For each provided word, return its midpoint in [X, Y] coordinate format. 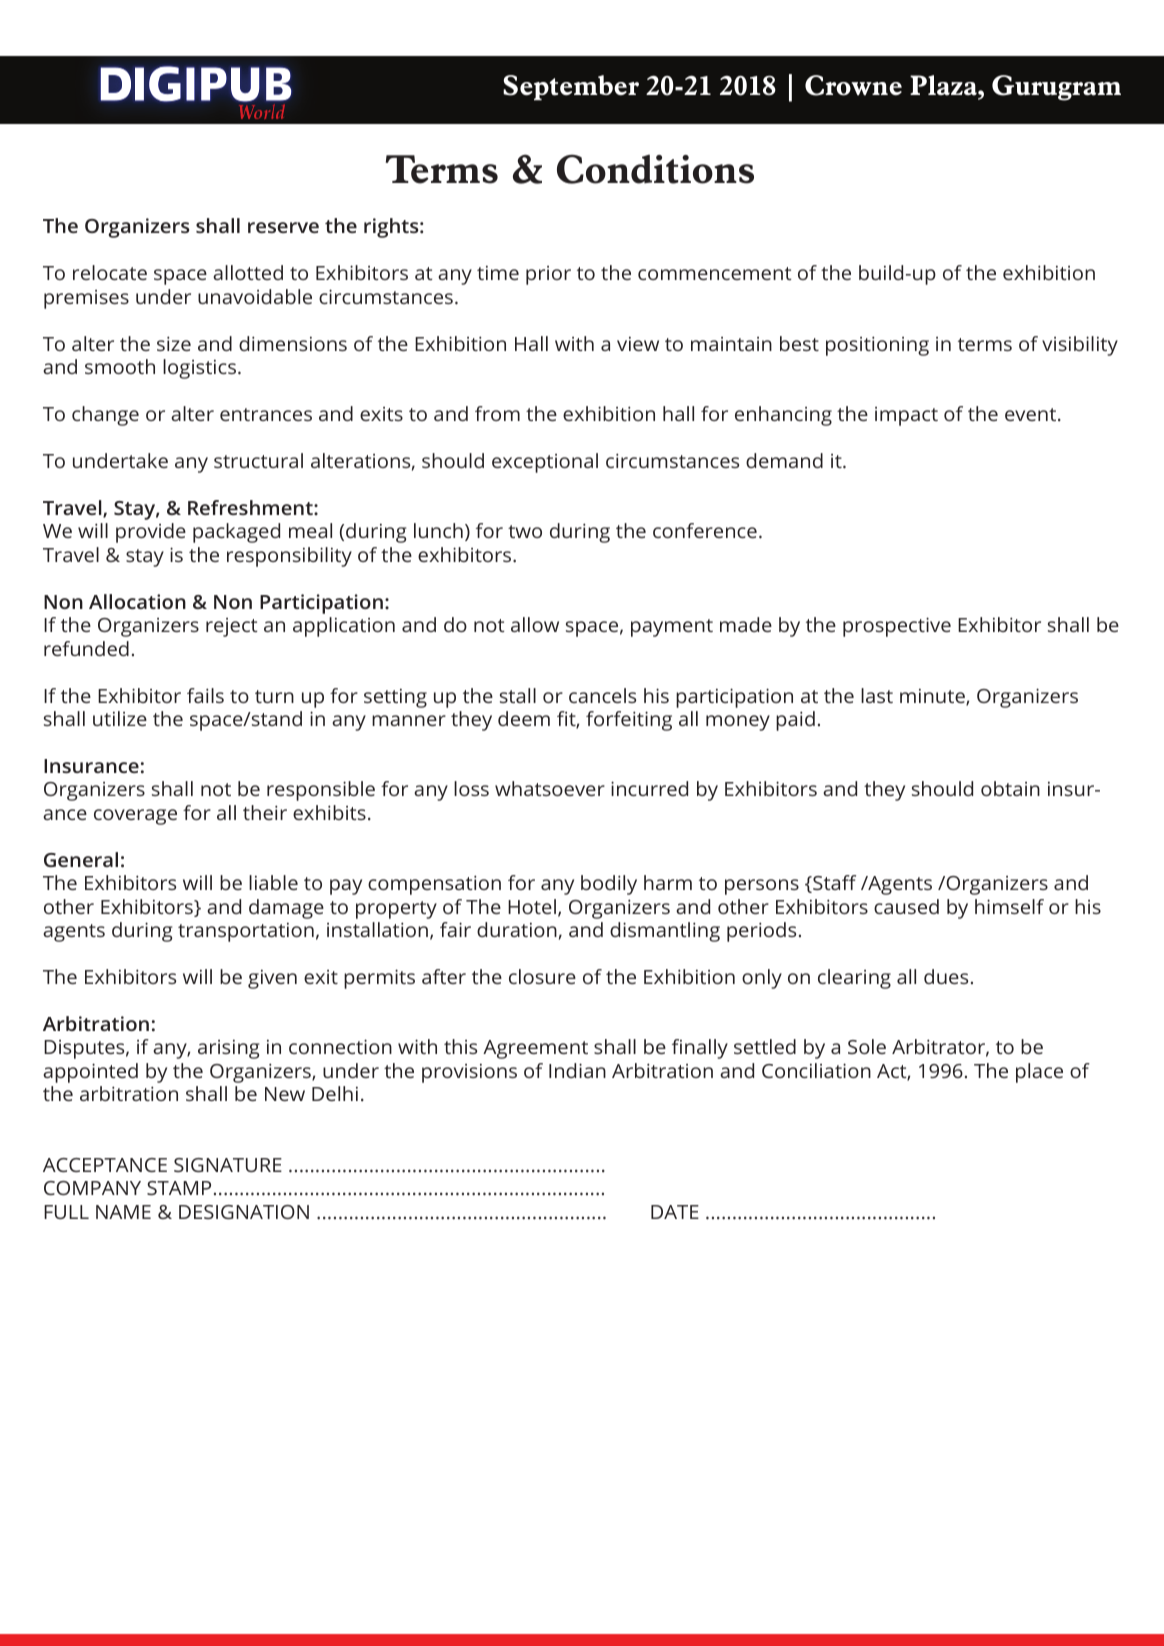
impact [906, 416]
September [571, 88]
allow [535, 624]
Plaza [944, 85]
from [497, 413]
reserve [283, 227]
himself [1009, 906]
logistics [199, 369]
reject [232, 627]
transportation [246, 932]
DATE [675, 1212]
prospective [897, 627]
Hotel [532, 906]
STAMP [179, 1188]
